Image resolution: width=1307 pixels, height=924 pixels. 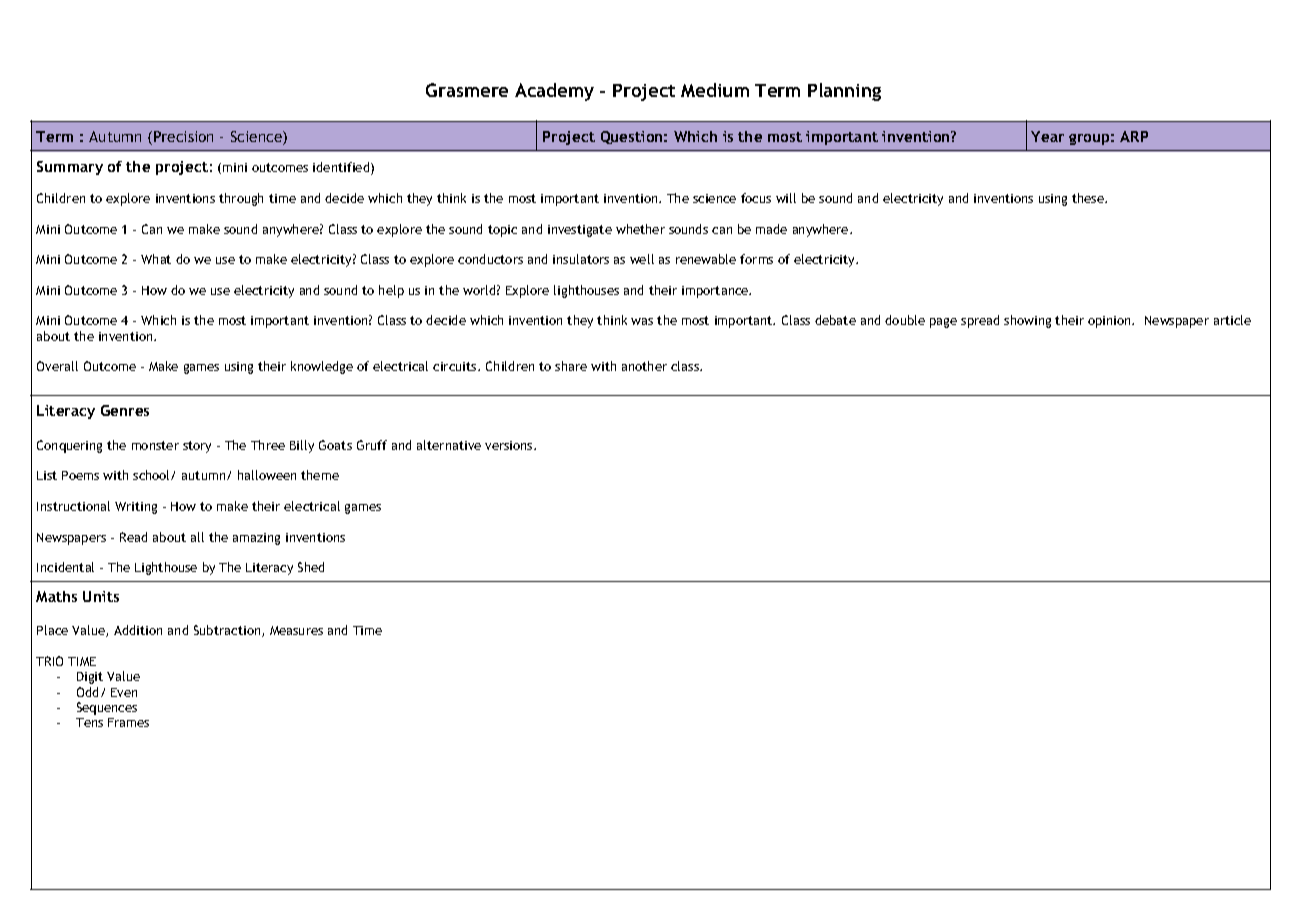 I want to click on these, so click(x=1089, y=198).
